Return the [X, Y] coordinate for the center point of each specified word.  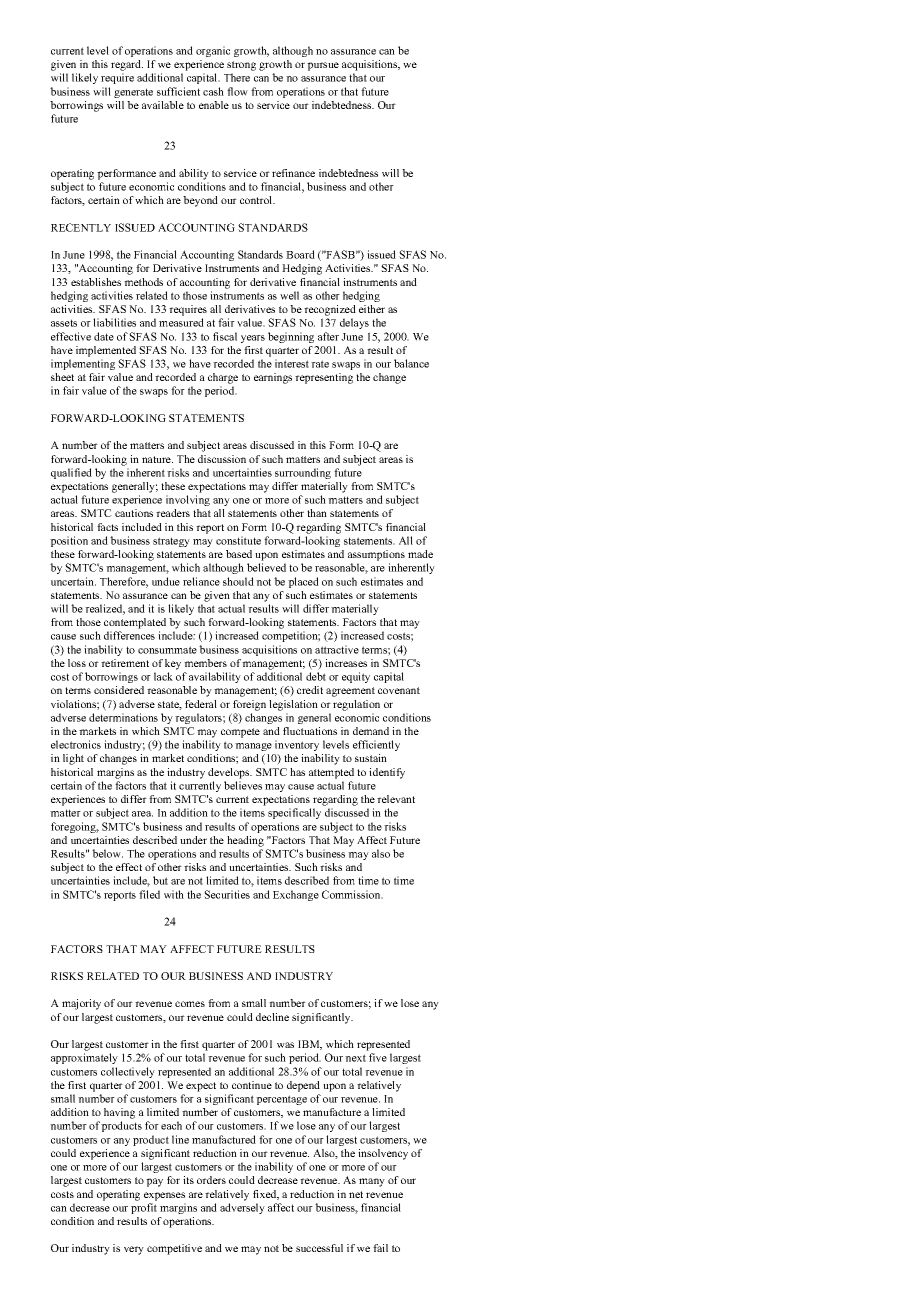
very [134, 1250]
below [107, 853]
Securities [227, 894]
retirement [125, 663]
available [163, 105]
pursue [323, 66]
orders [211, 1180]
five [378, 1057]
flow [237, 91]
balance [411, 363]
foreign [249, 705]
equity [356, 677]
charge [223, 378]
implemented [106, 351]
